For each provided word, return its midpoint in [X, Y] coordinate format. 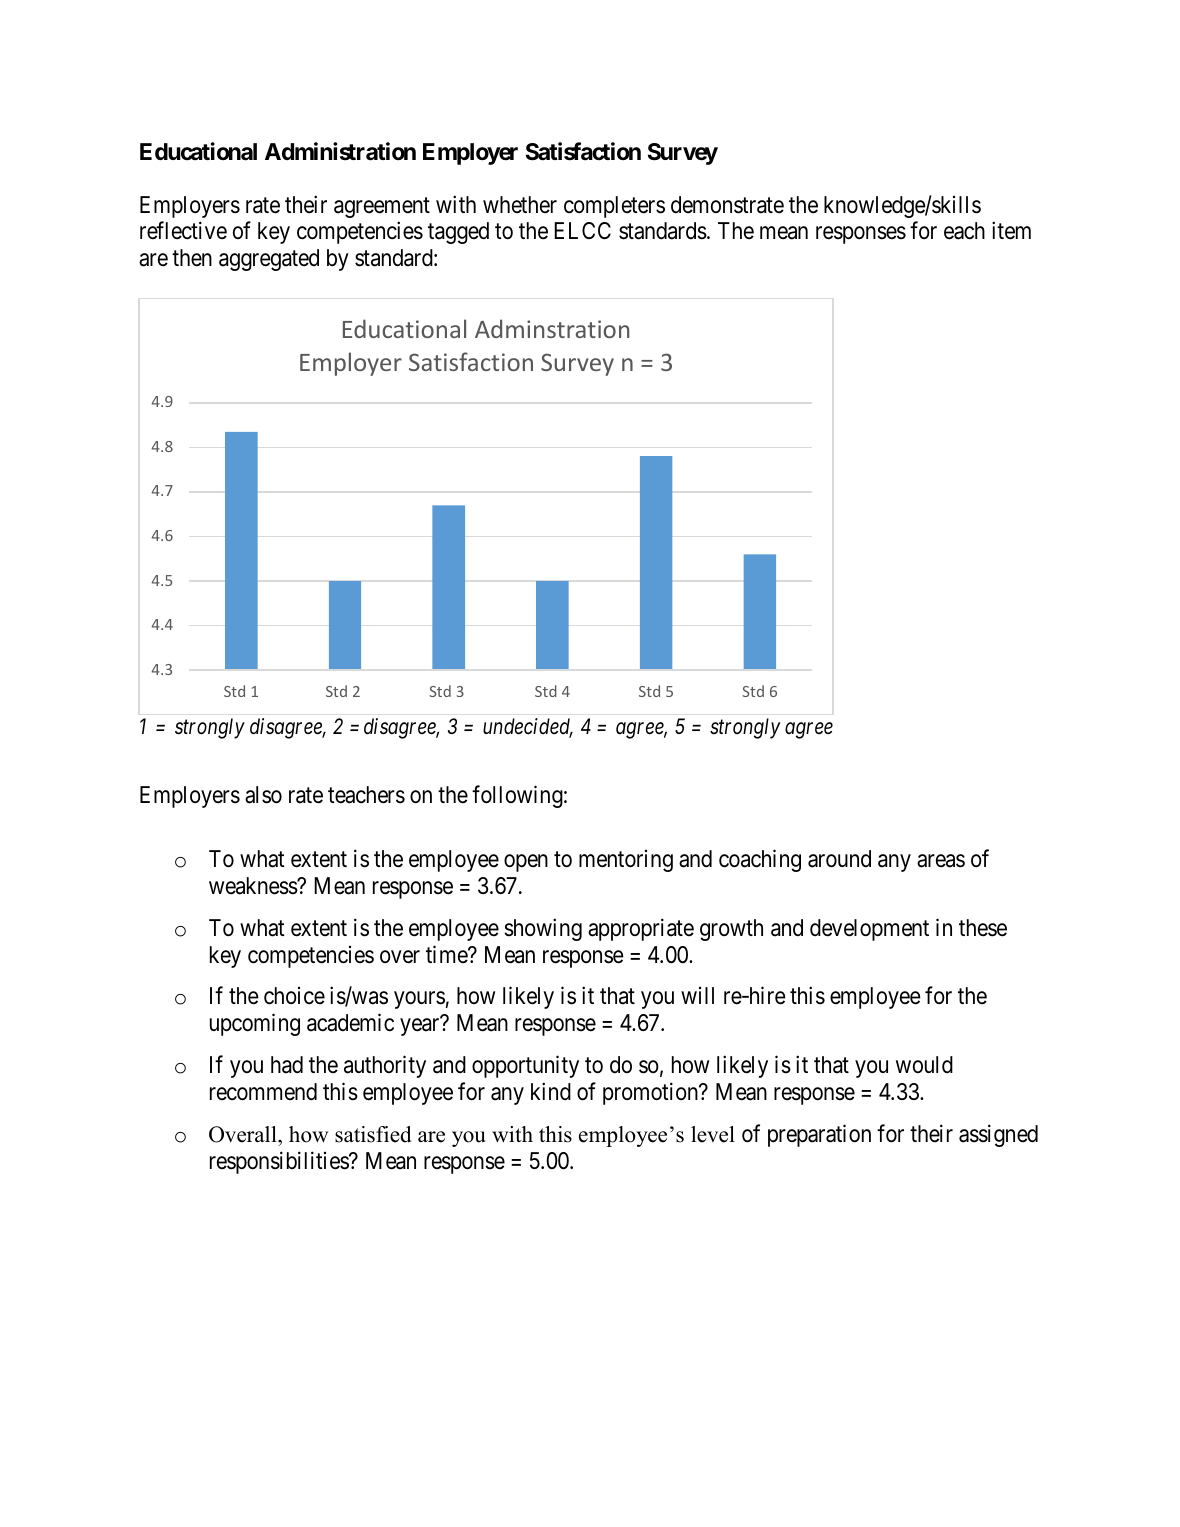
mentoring [626, 861]
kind [551, 1091]
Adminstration [552, 328]
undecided [528, 727]
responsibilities [280, 1162]
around [839, 859]
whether [520, 205]
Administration [340, 151]
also [263, 795]
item [1011, 230]
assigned [998, 1135]
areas [941, 861]
